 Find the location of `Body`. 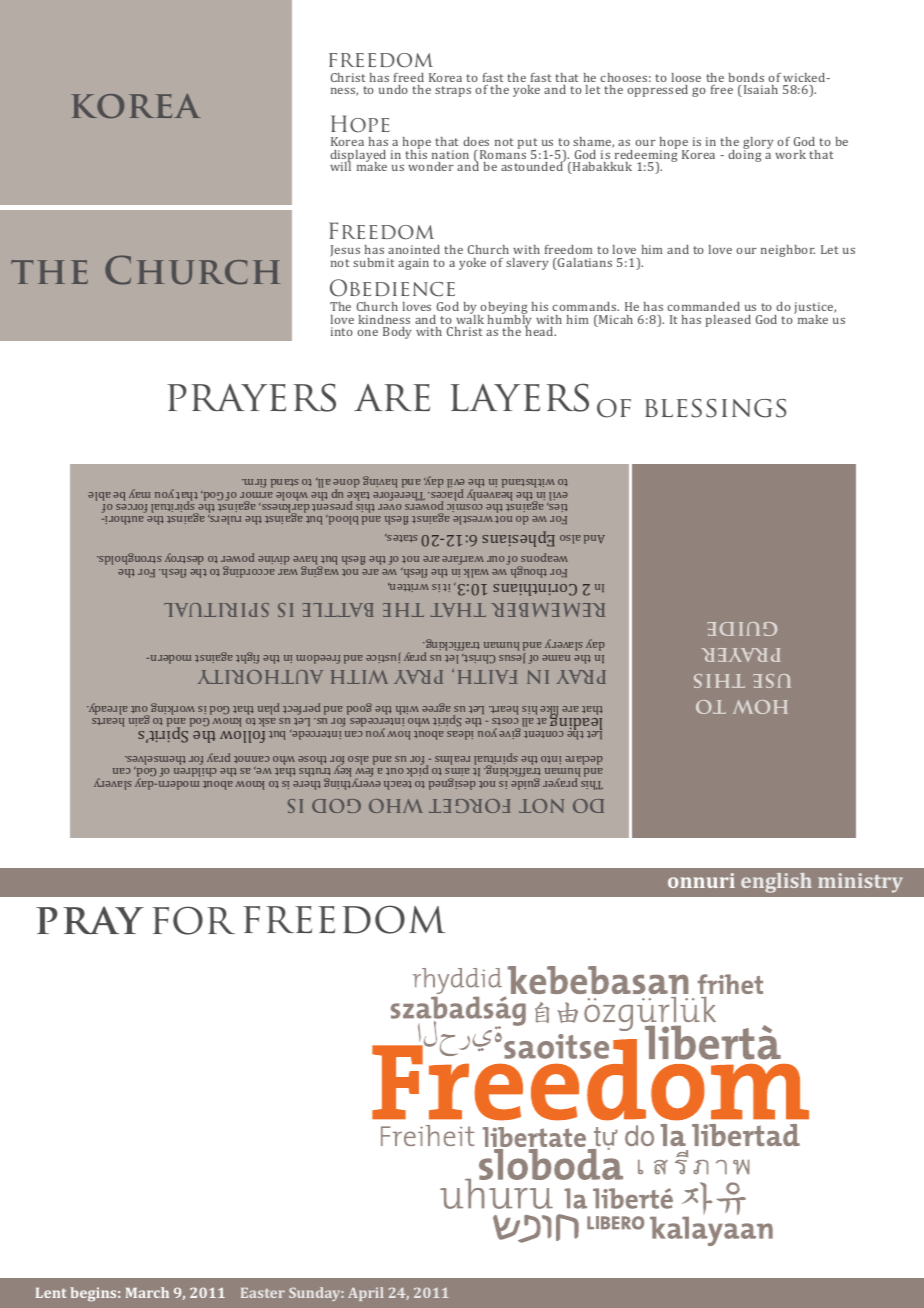

Body is located at coordinates (397, 333).
